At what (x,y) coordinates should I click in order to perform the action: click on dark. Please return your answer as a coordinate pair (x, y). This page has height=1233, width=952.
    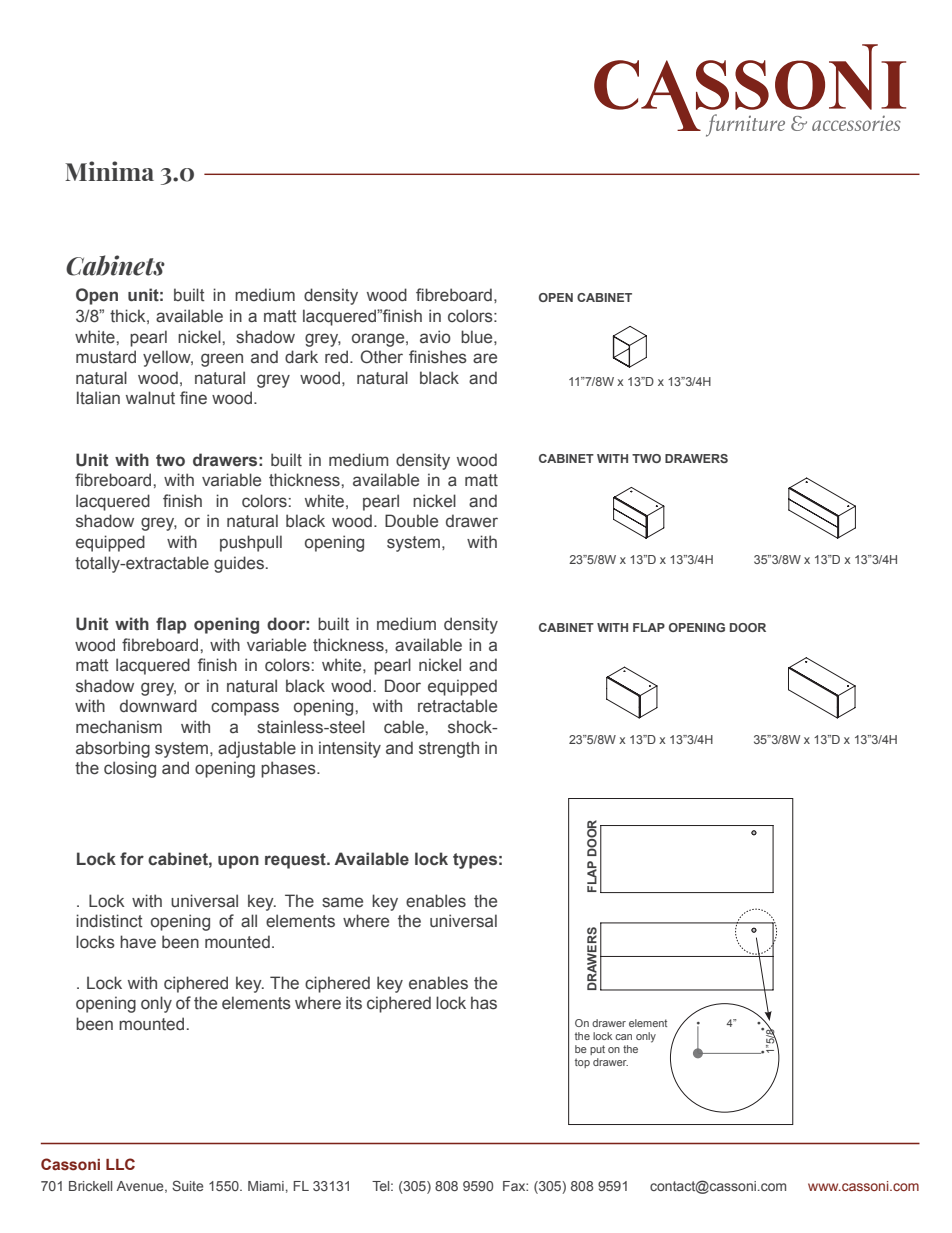
    Looking at the image, I should click on (301, 357).
